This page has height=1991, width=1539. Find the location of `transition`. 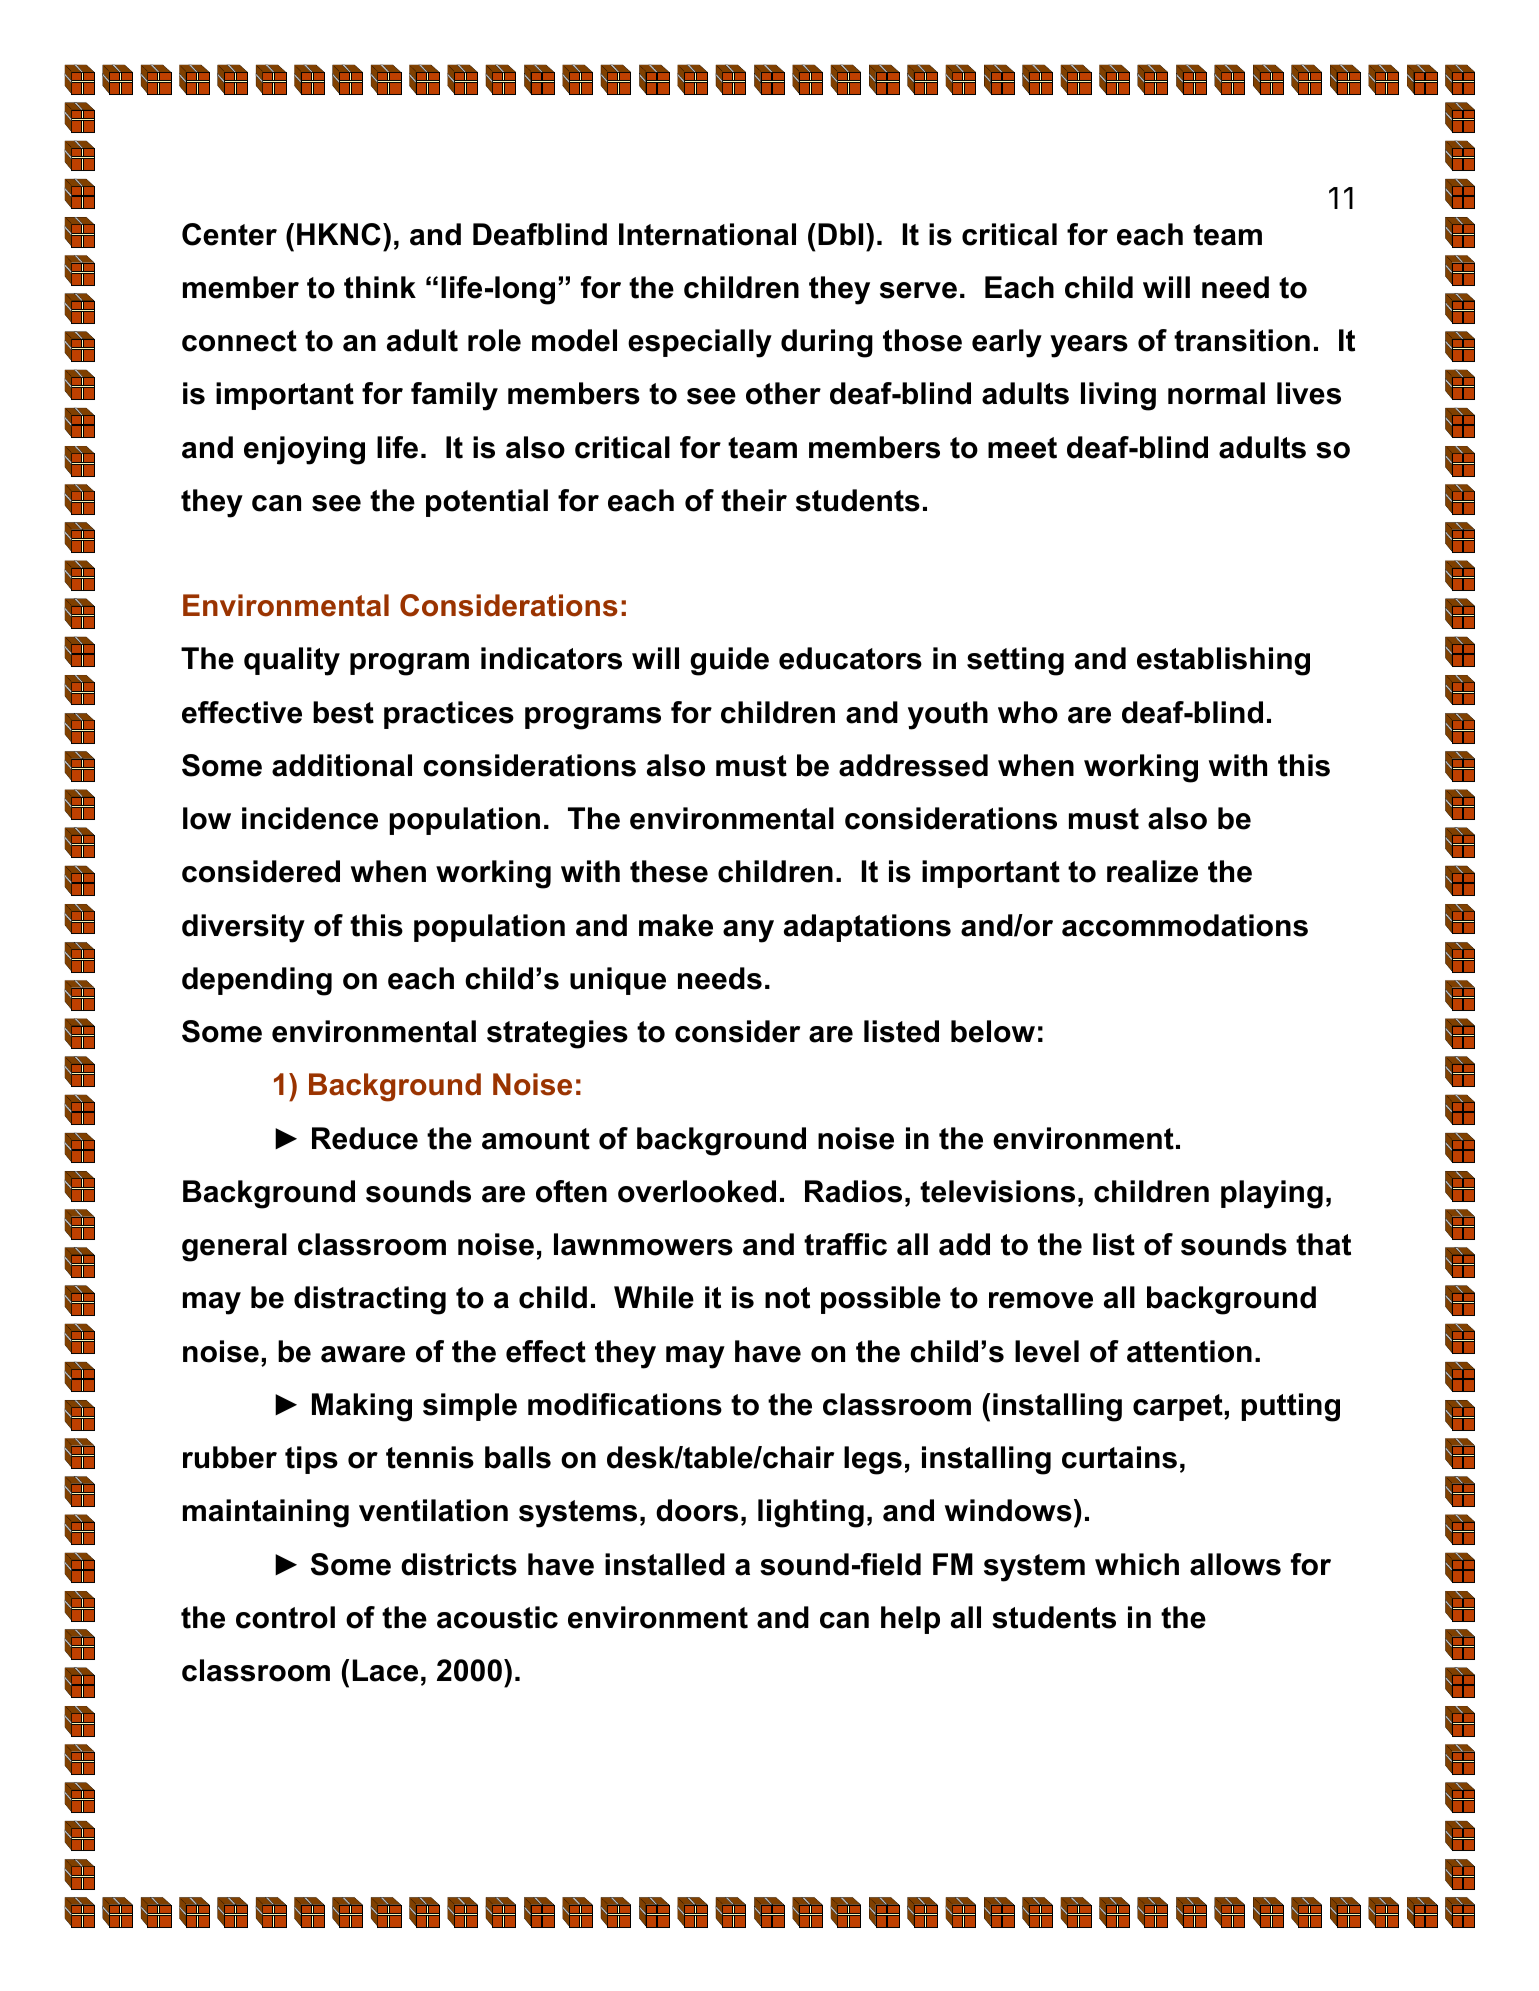

transition is located at coordinates (1242, 340).
